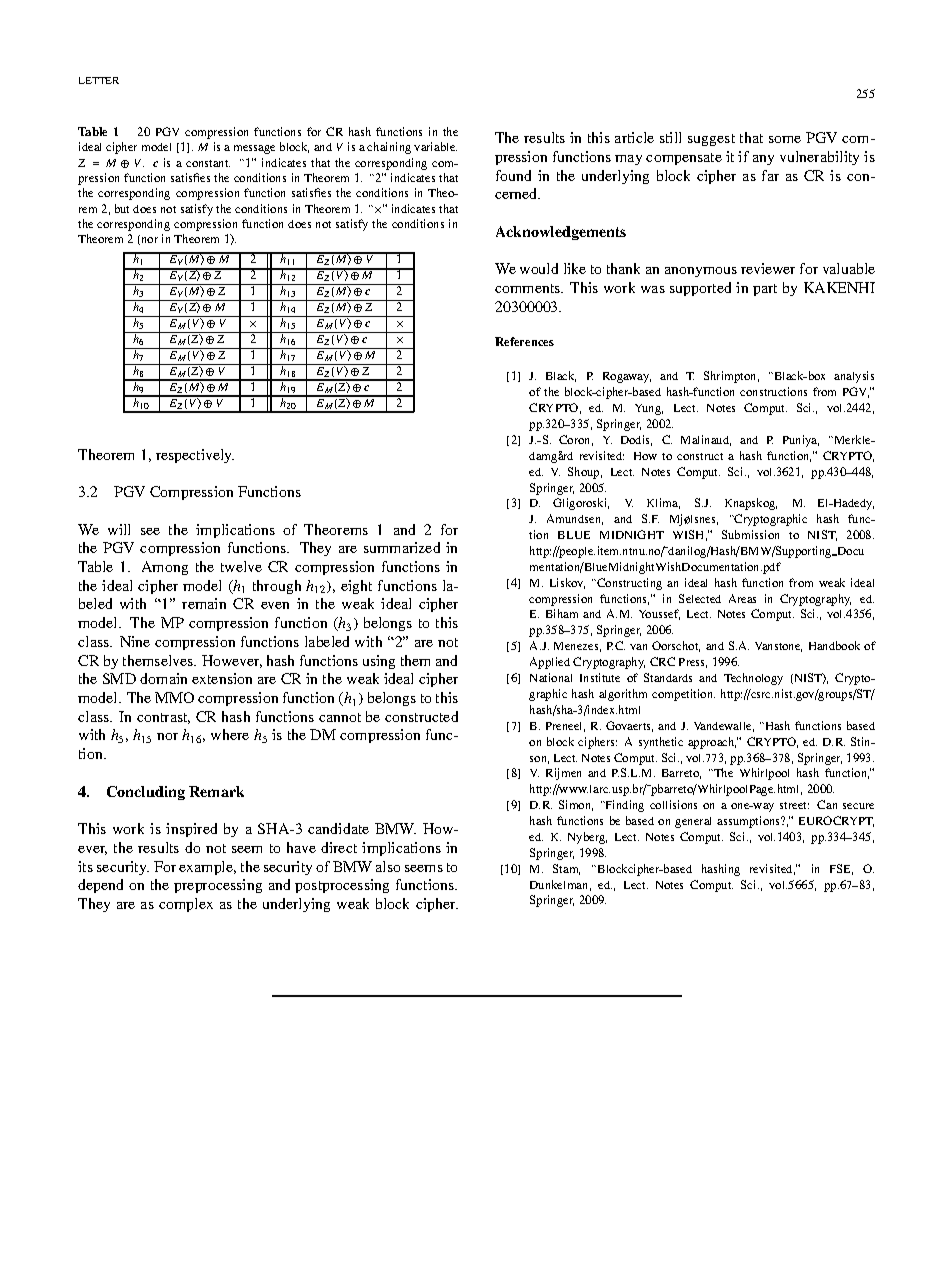  I want to click on some, so click(785, 139).
